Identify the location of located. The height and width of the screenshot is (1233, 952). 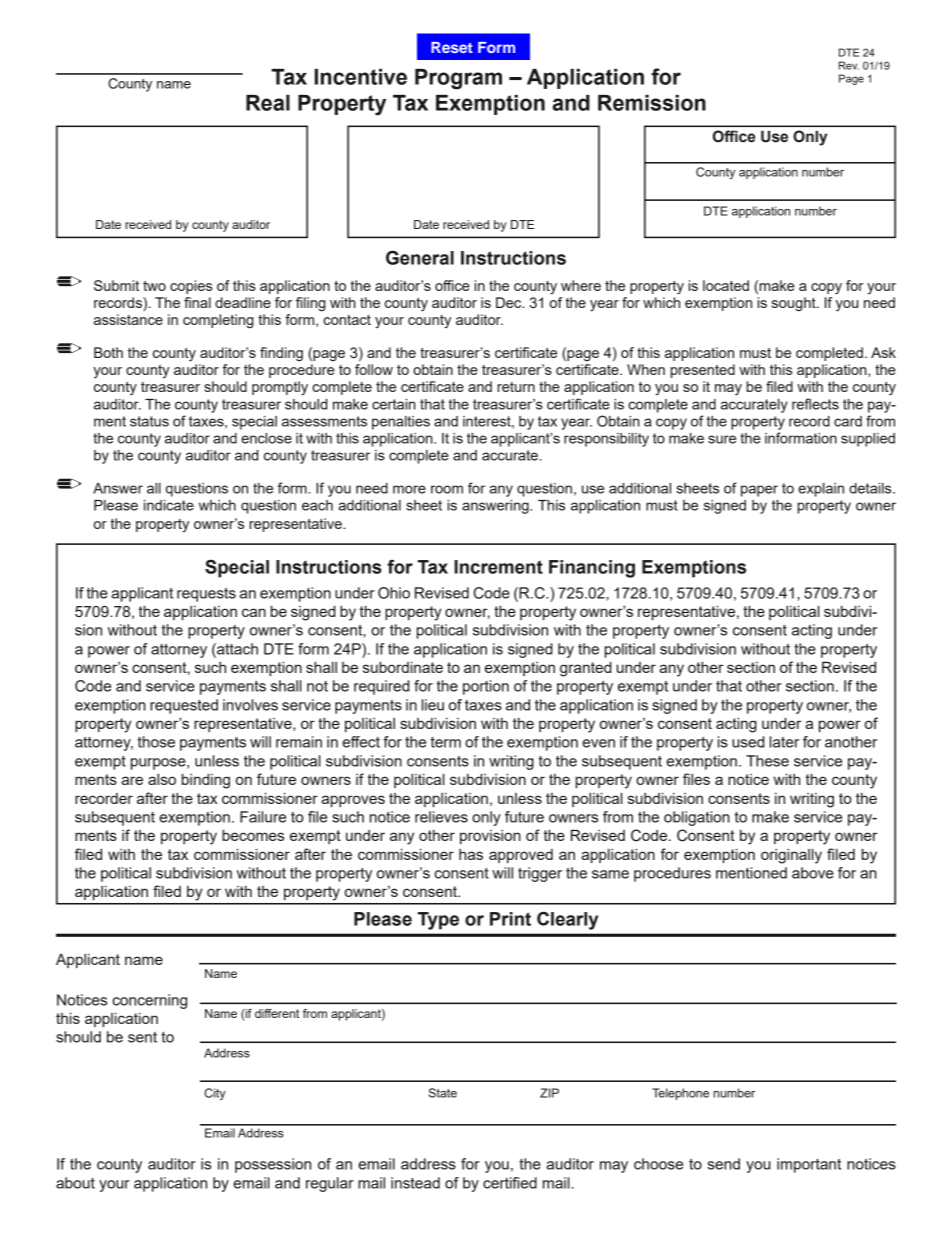
(726, 285).
